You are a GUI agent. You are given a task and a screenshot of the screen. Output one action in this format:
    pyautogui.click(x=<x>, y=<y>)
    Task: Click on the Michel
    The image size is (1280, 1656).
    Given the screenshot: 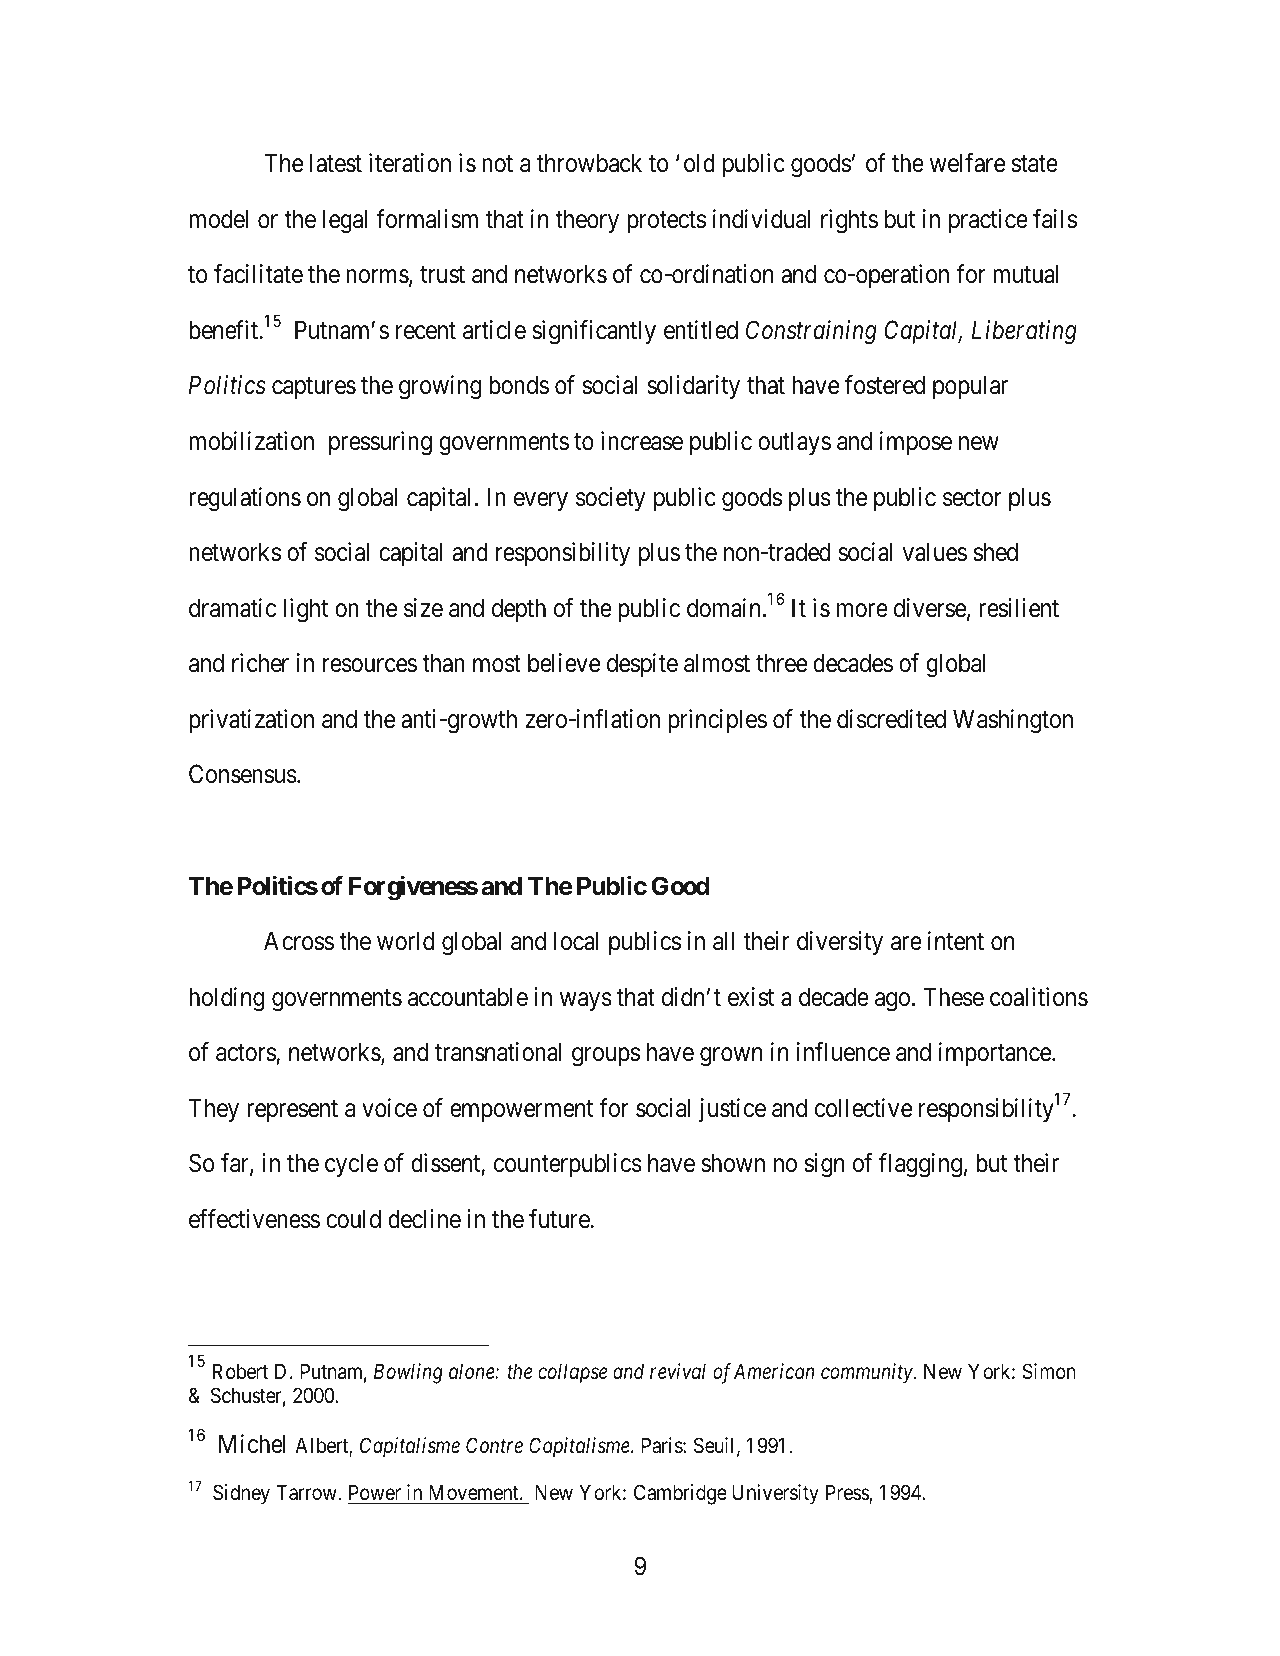 What is the action you would take?
    pyautogui.click(x=252, y=1444)
